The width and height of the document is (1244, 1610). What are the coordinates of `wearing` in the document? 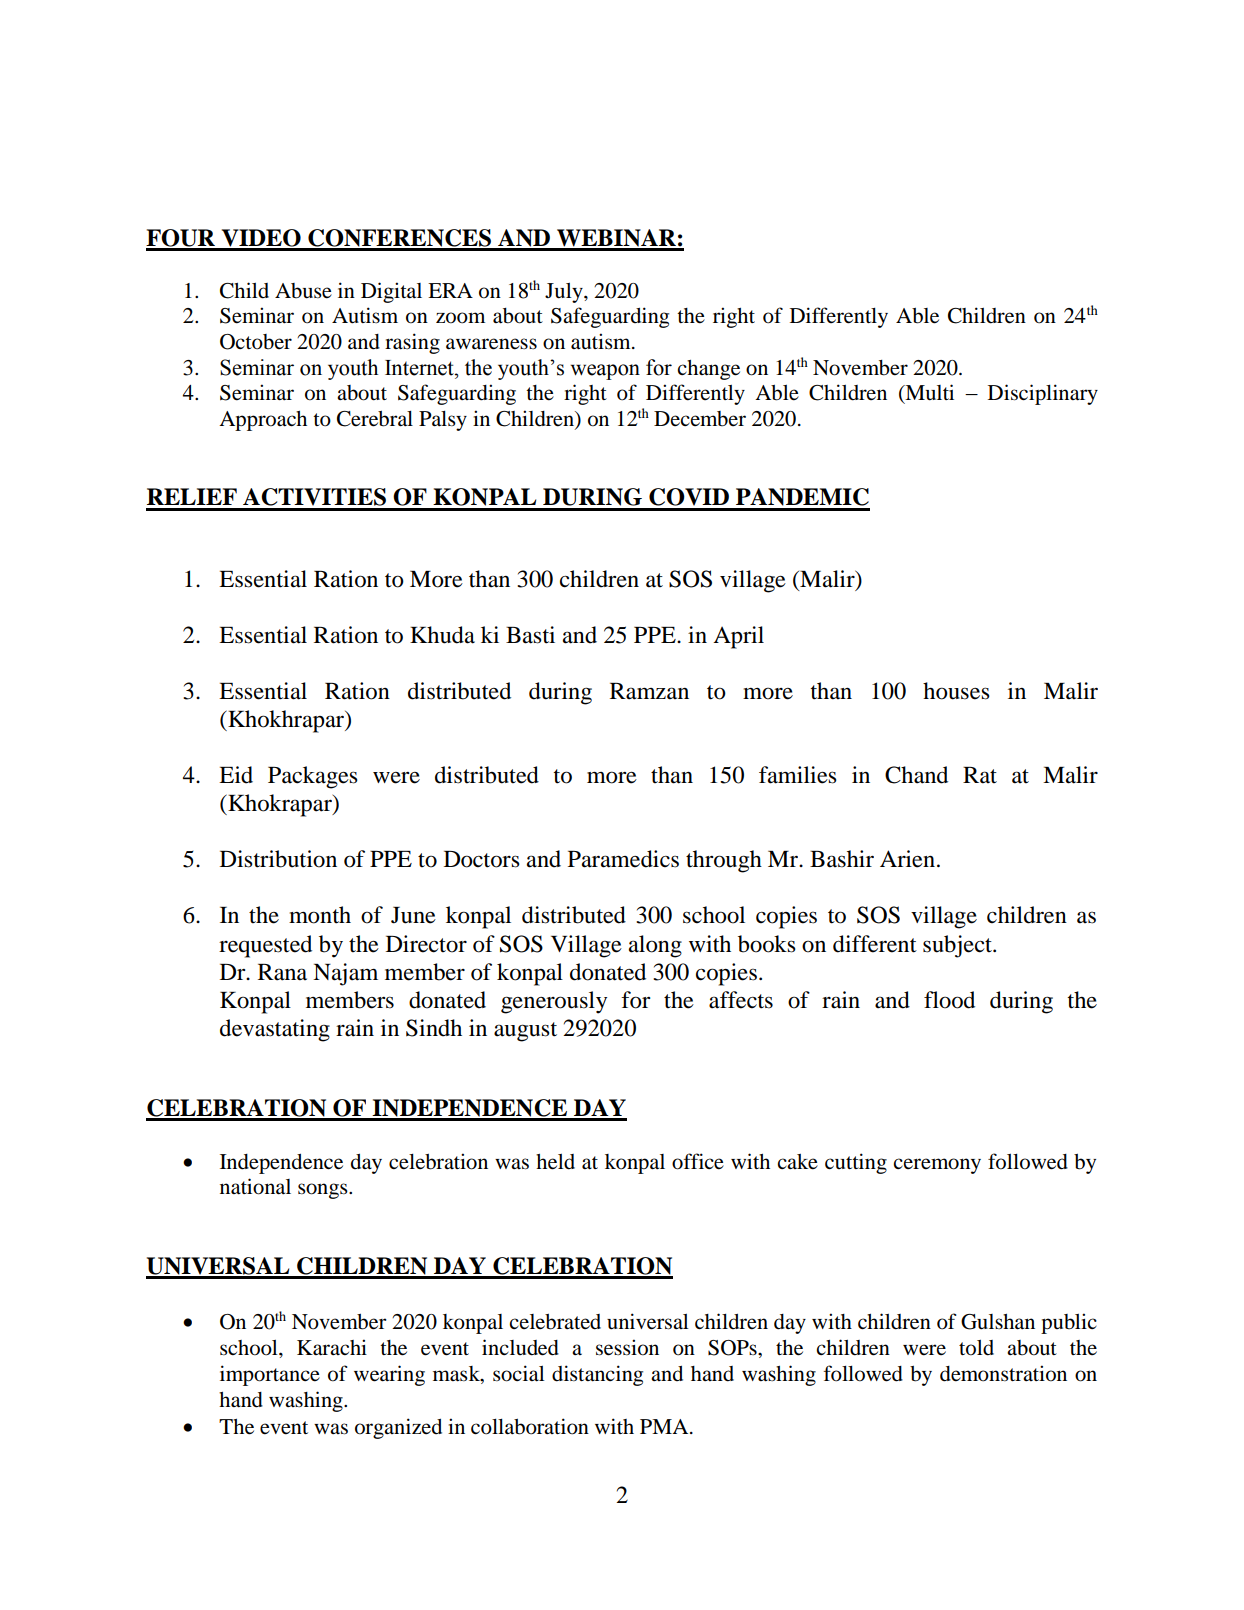 It's located at (389, 1375).
